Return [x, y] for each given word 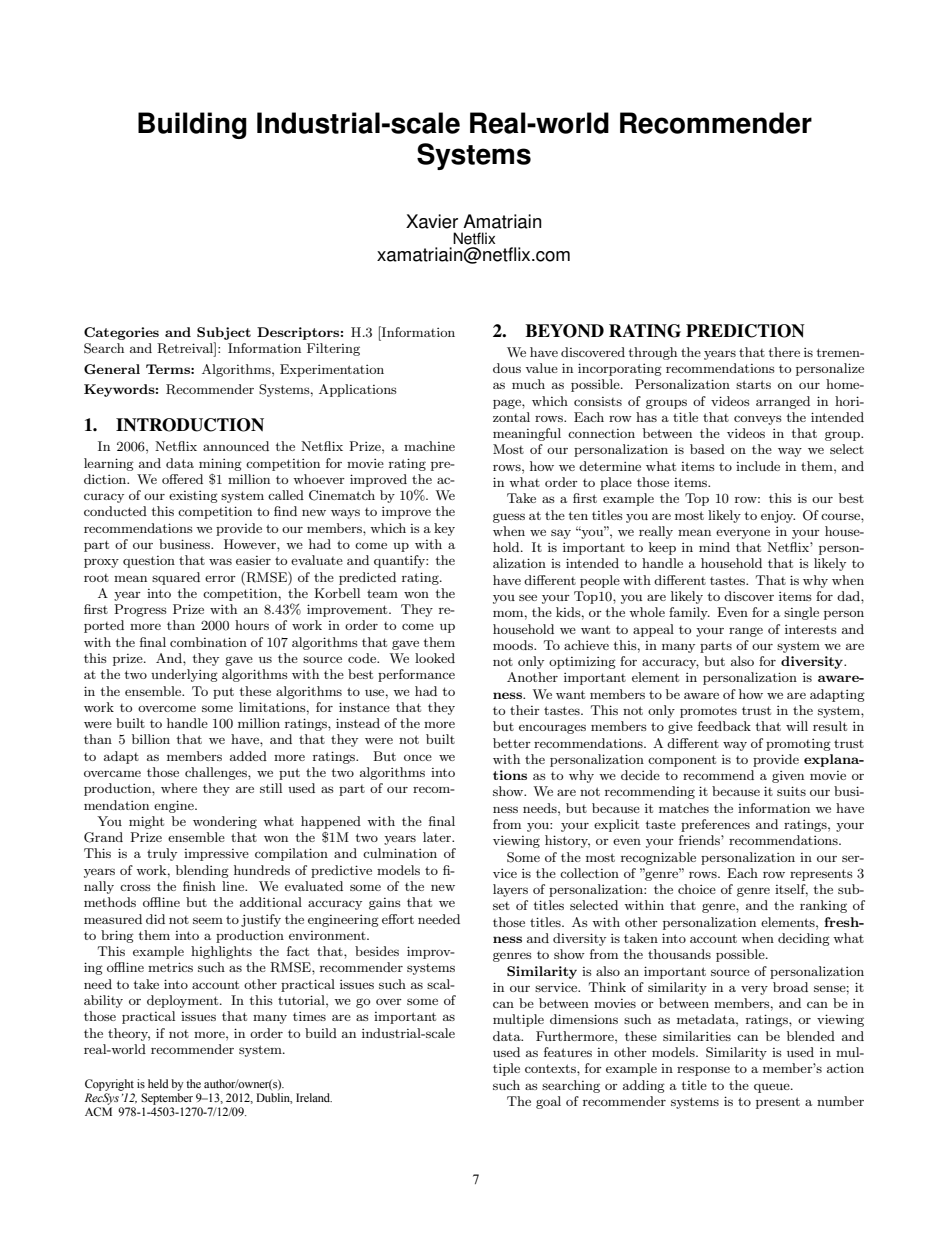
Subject [224, 333]
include [758, 466]
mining [220, 464]
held [158, 1083]
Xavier [432, 221]
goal [548, 1102]
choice [697, 889]
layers [510, 890]
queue [773, 1088]
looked [435, 658]
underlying [184, 675]
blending [202, 871]
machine [429, 446]
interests [811, 629]
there [784, 352]
